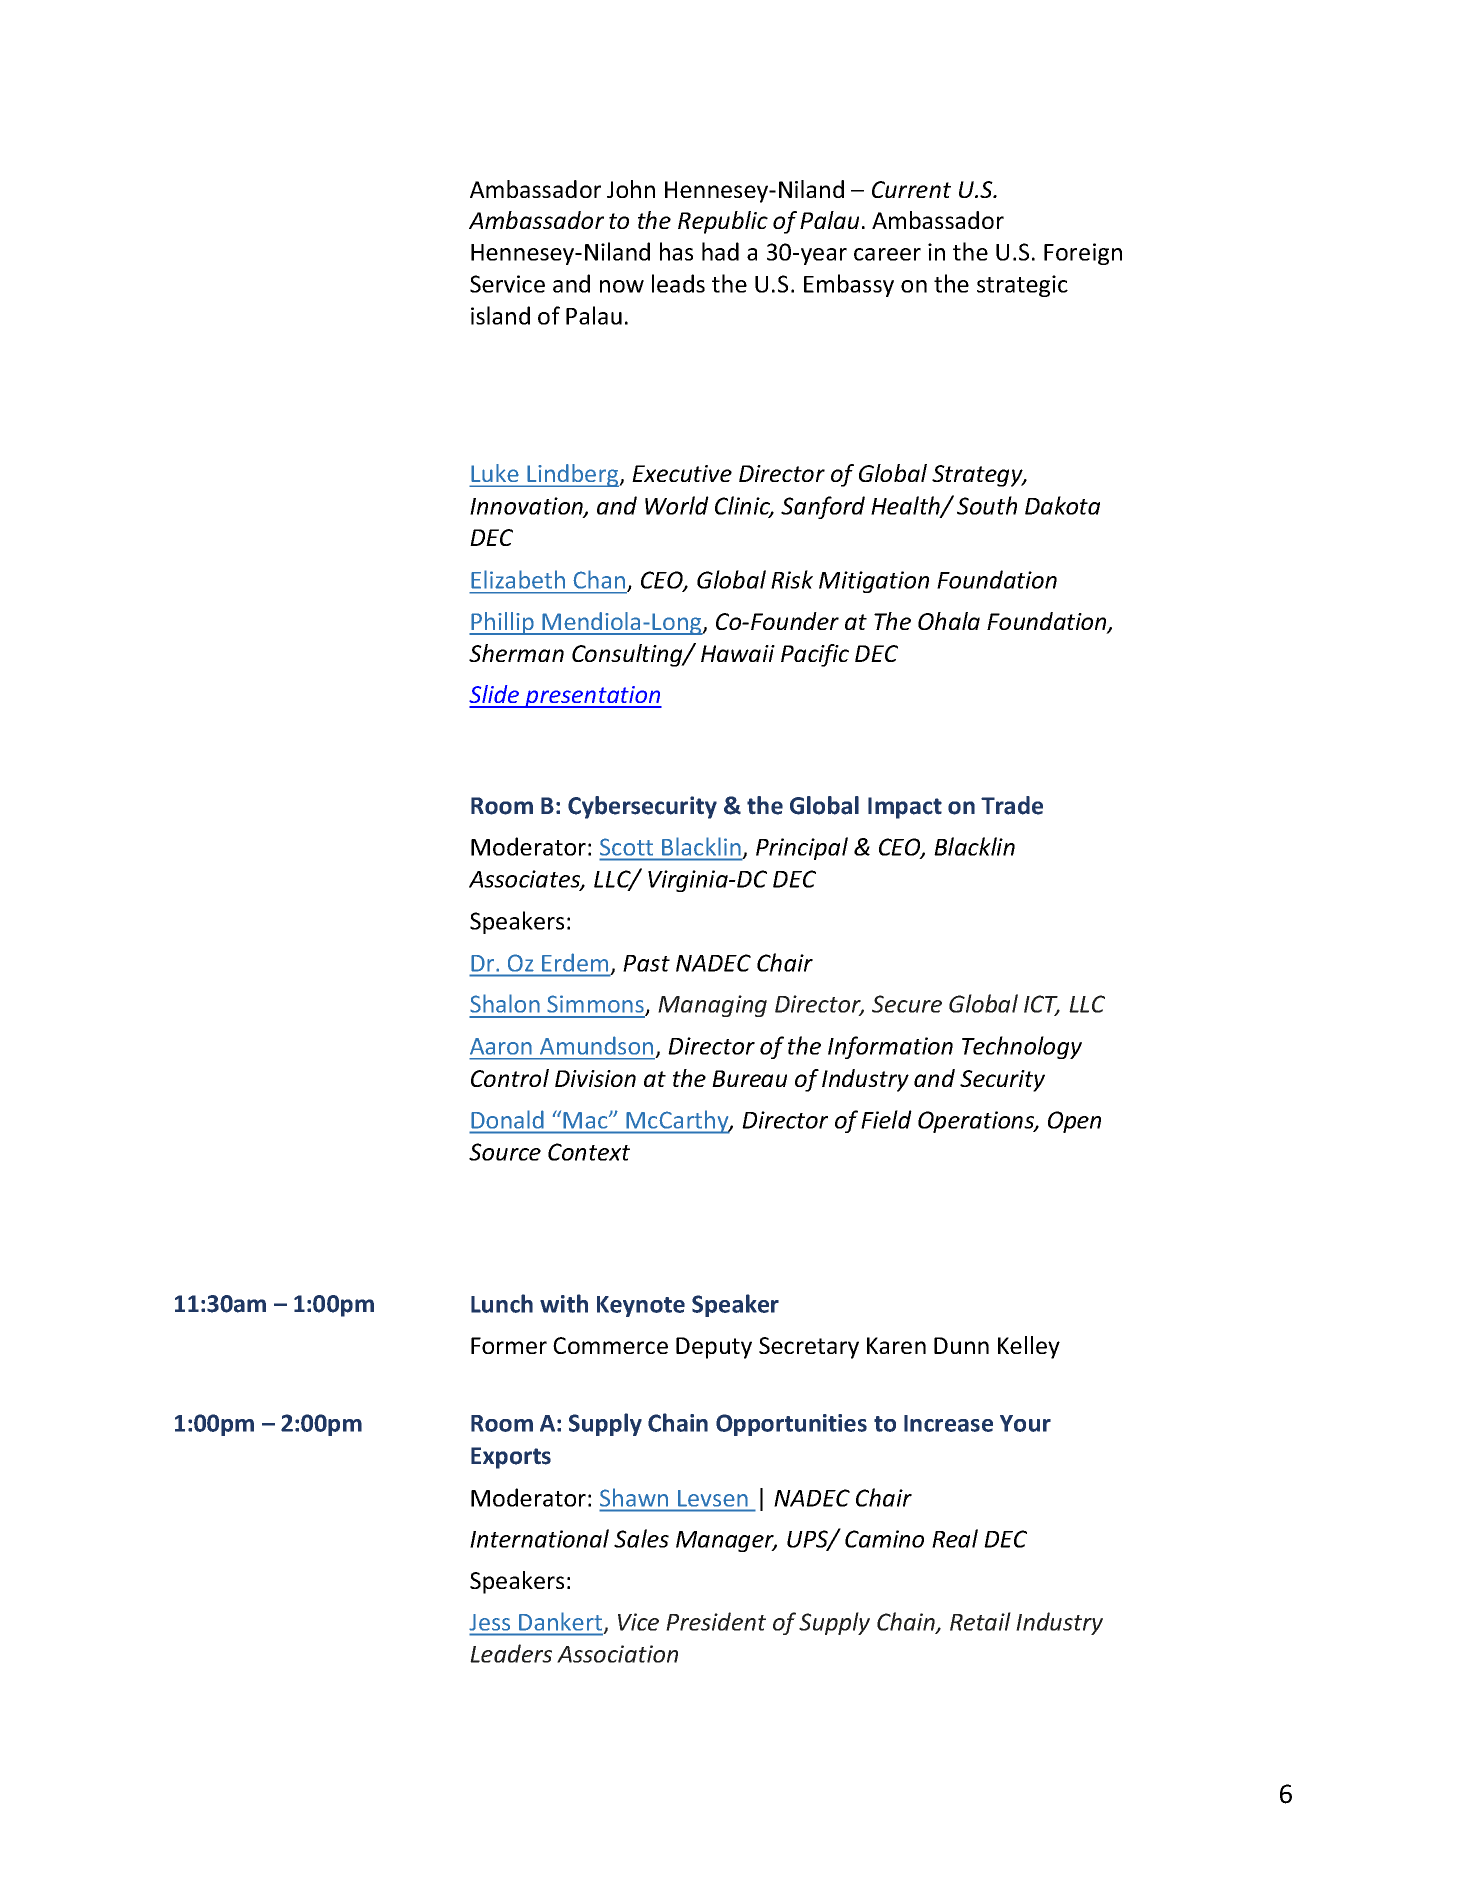 The width and height of the document is (1464, 1895). What do you see at coordinates (723, 222) in the document?
I see `Republic` at bounding box center [723, 222].
